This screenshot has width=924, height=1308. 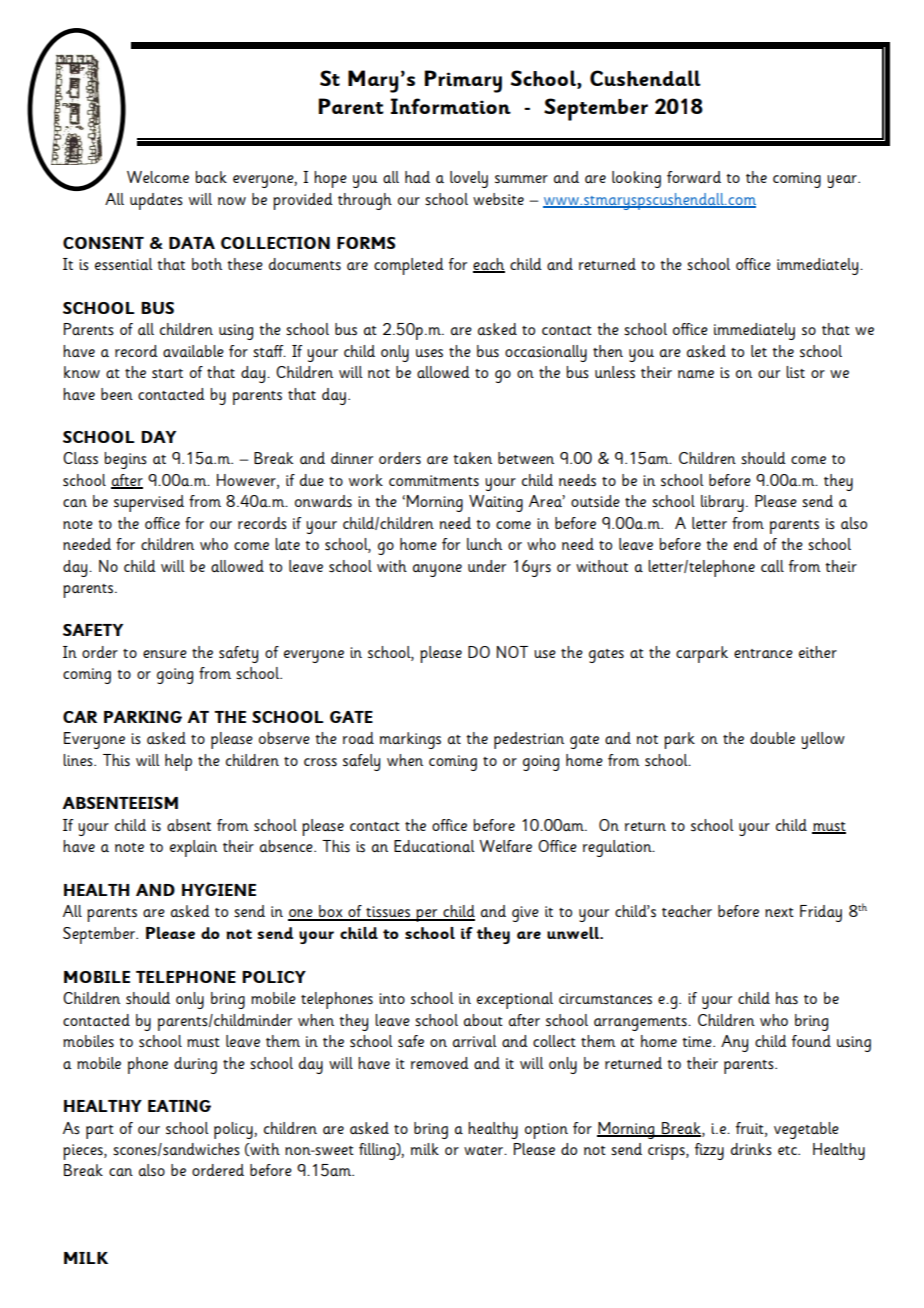 I want to click on back, so click(x=211, y=177).
